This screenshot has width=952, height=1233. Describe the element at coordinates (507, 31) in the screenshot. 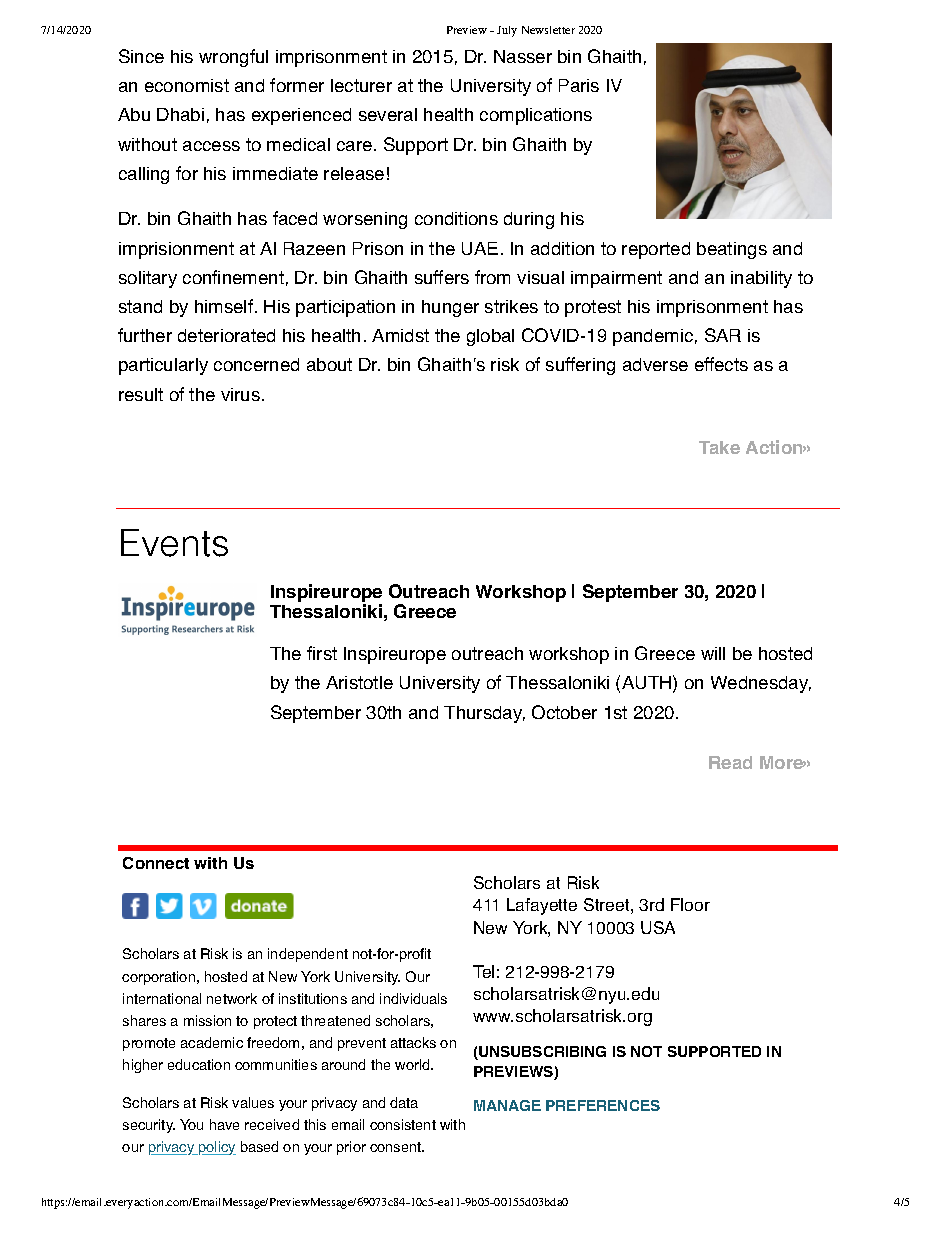

I see `July` at that location.
